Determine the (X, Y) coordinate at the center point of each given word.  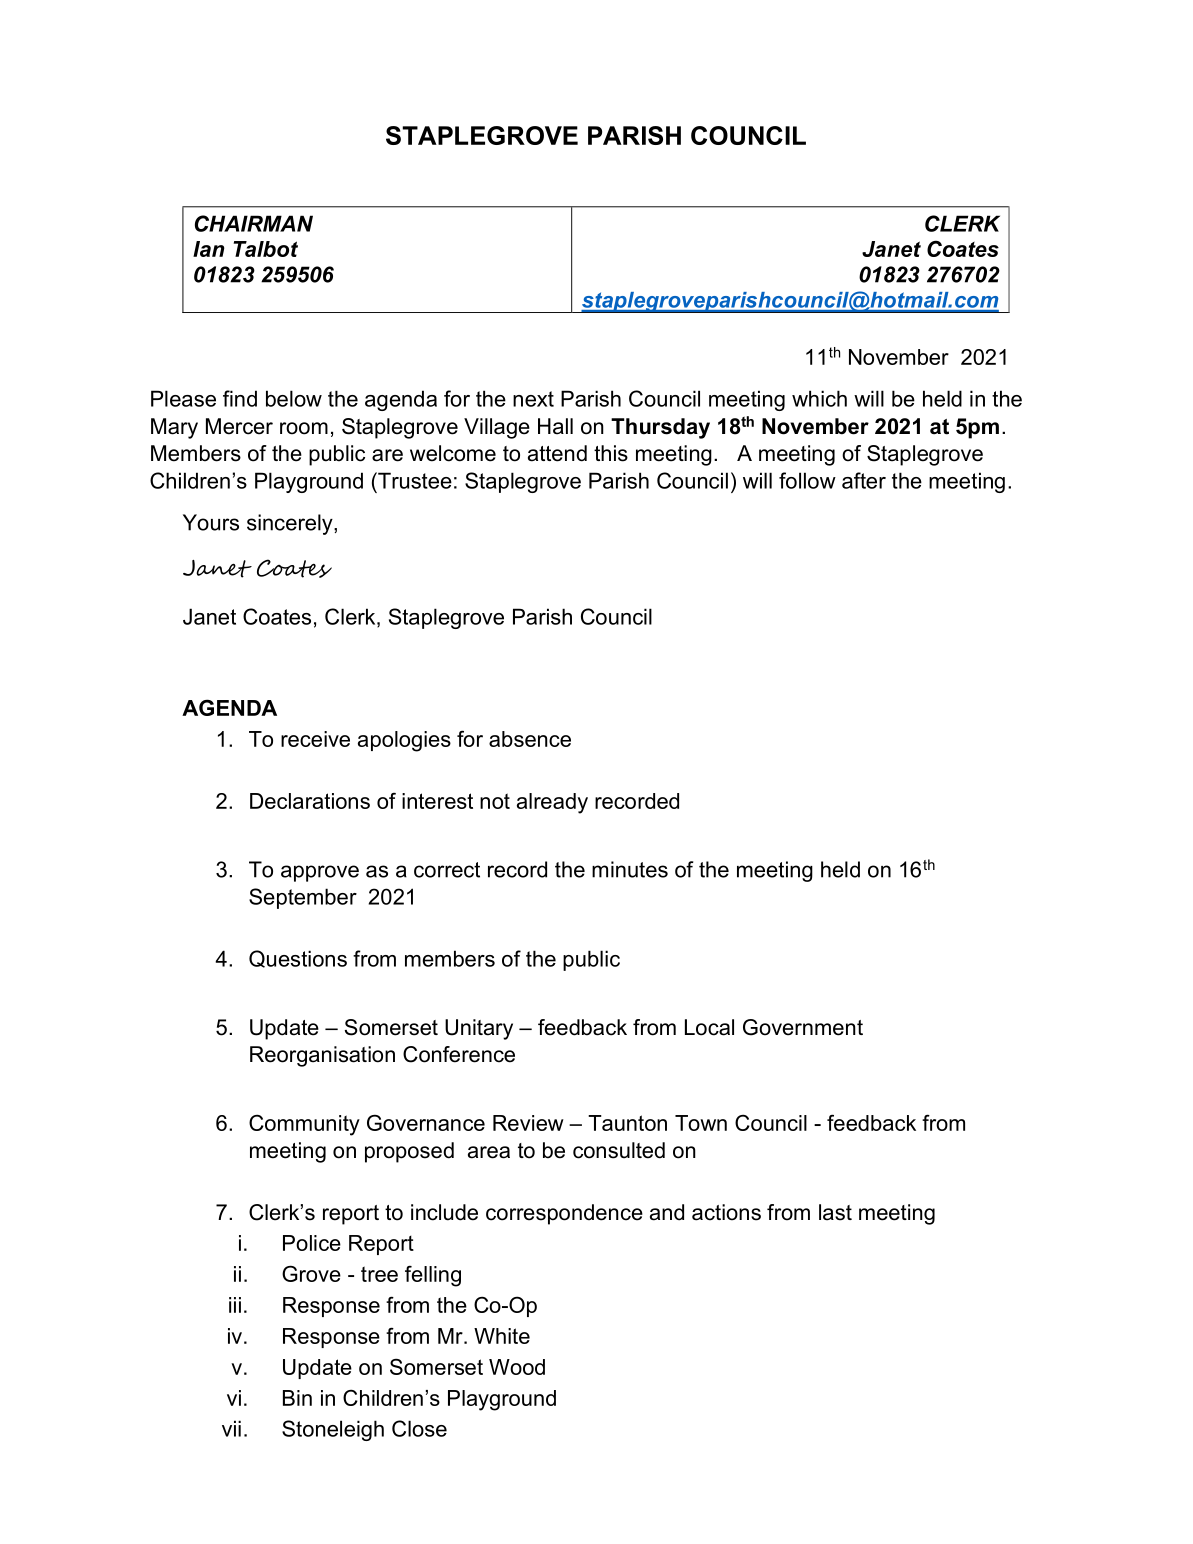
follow (807, 480)
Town (701, 1123)
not (495, 801)
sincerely (291, 524)
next (533, 399)
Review (528, 1123)
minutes (630, 869)
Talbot (265, 249)
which (819, 398)
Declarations (310, 801)
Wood (517, 1367)
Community (304, 1125)
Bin (297, 1398)
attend (557, 453)
